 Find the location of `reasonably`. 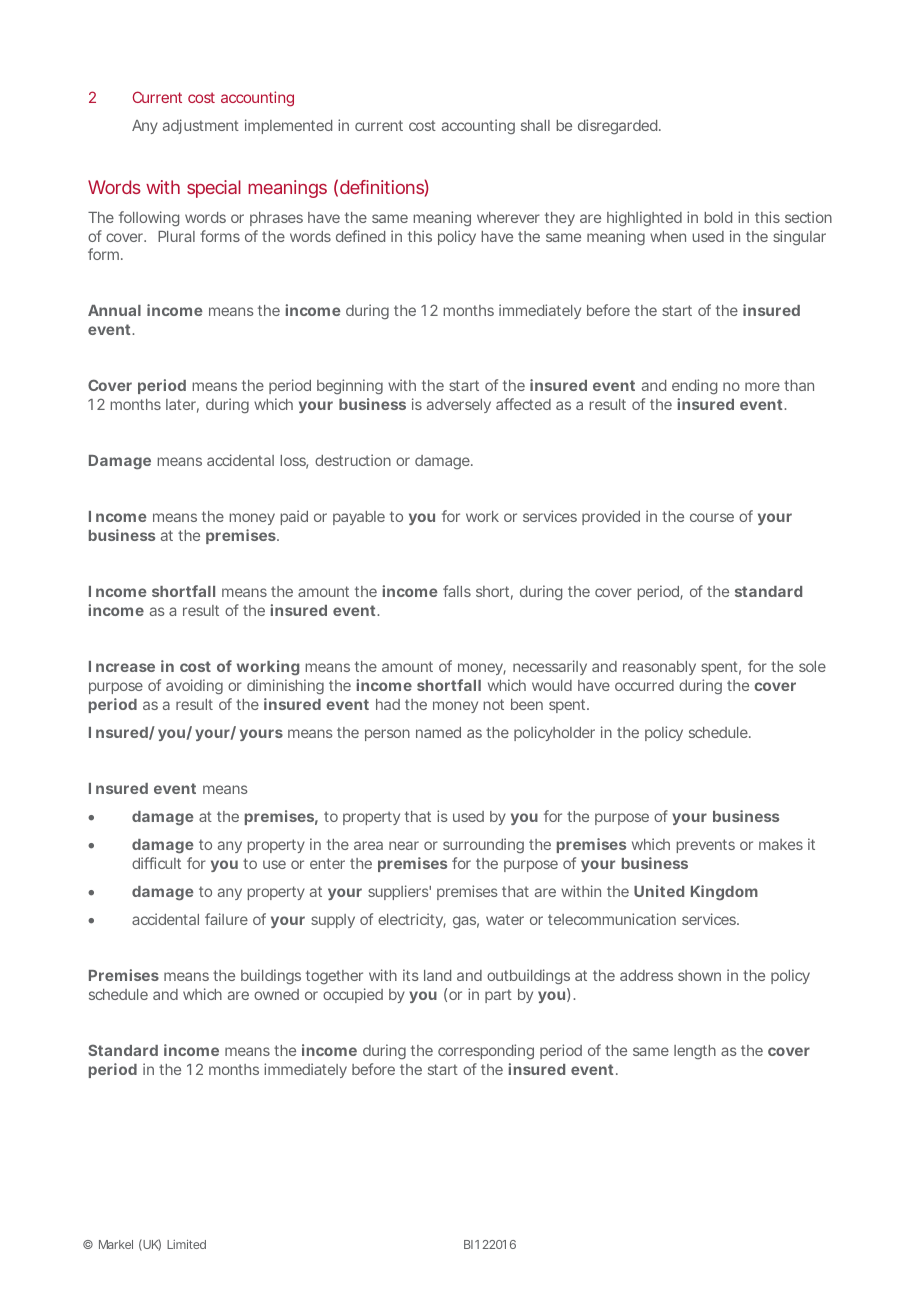

reasonably is located at coordinates (659, 668).
